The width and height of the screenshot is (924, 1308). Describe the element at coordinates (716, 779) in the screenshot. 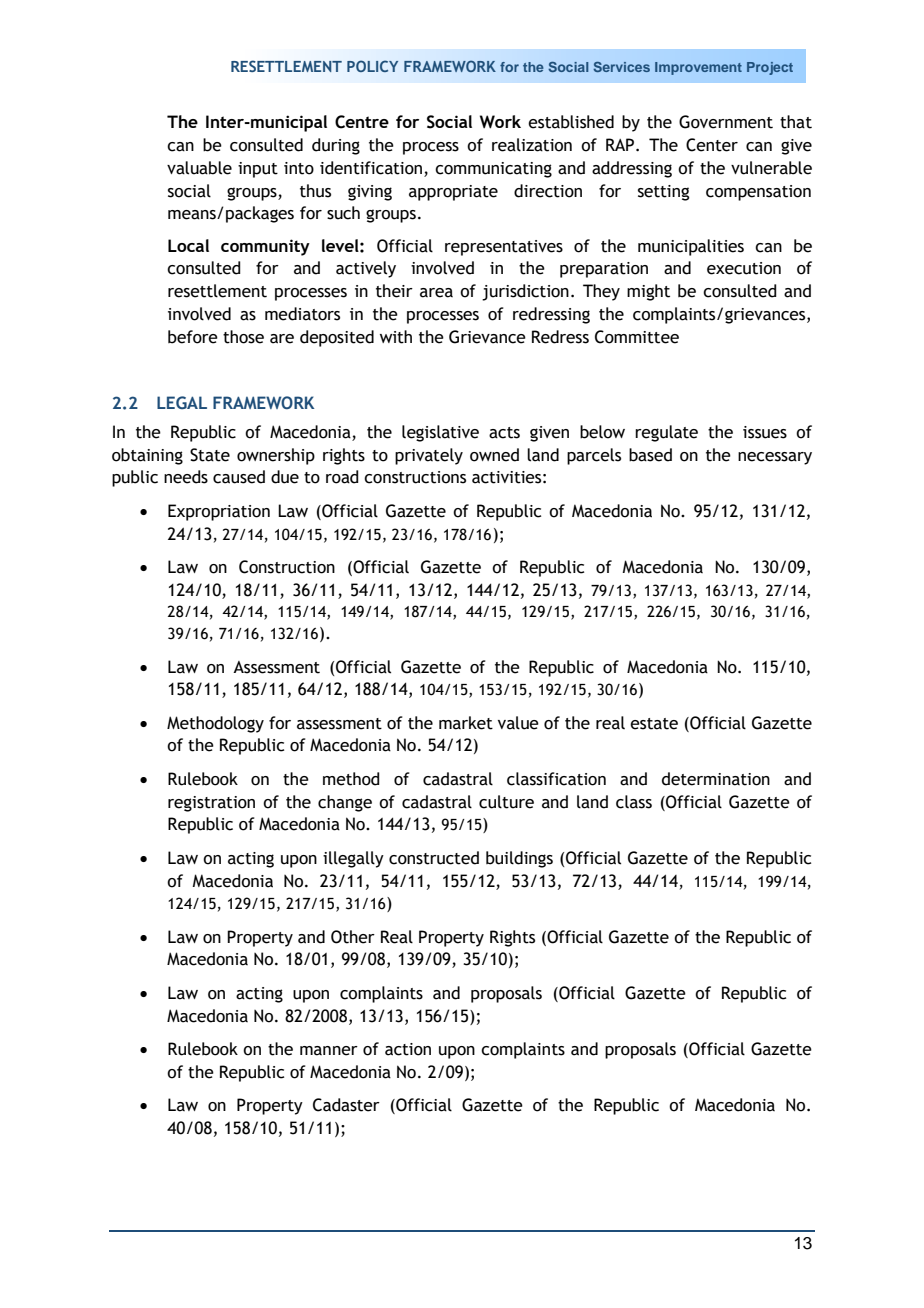

I see `determination` at that location.
